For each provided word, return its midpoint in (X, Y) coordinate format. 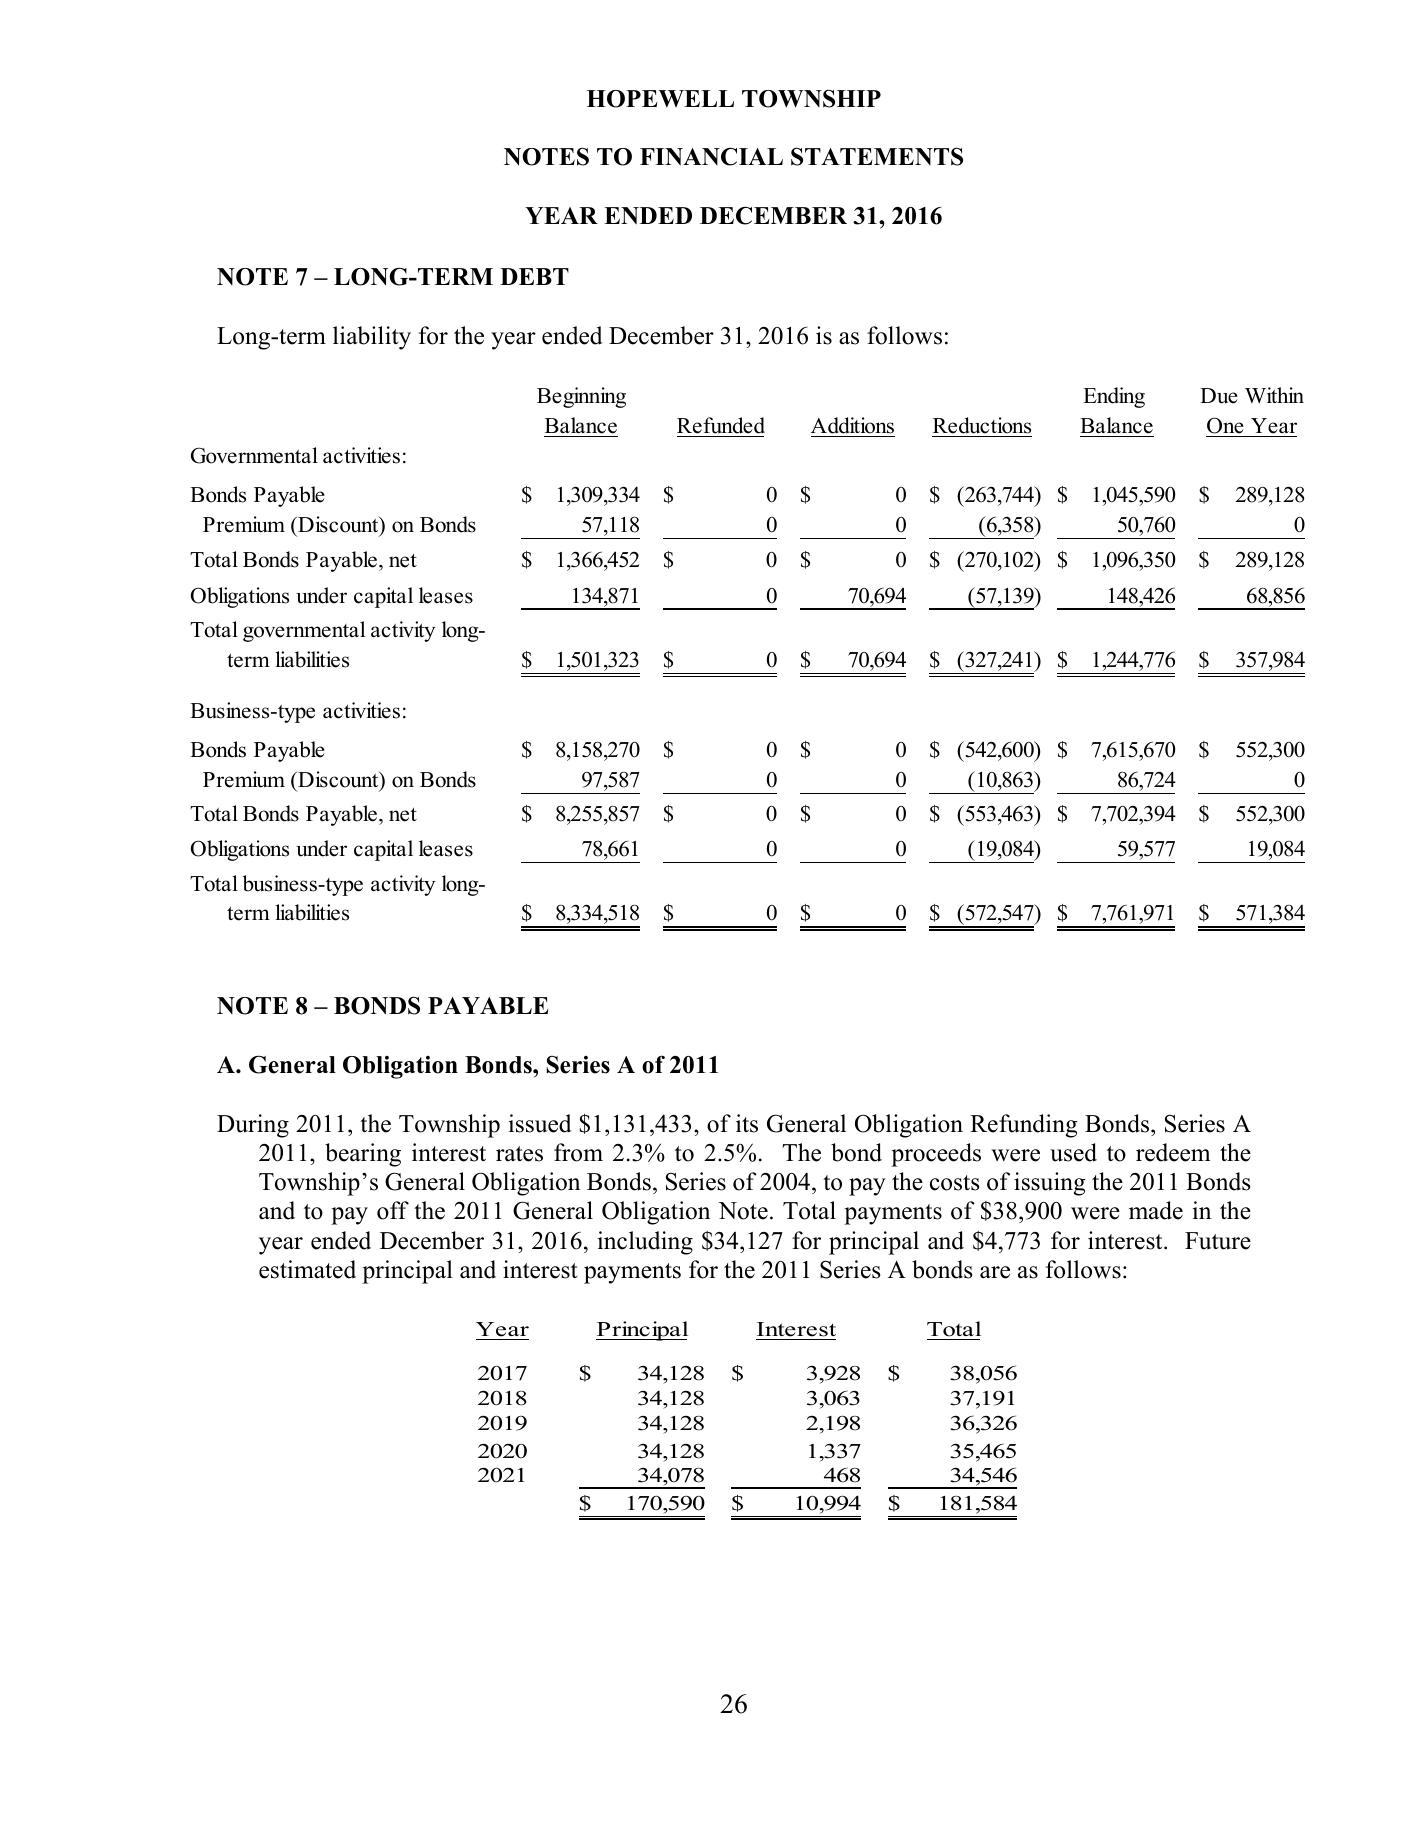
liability (372, 338)
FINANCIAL (711, 156)
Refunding (1023, 1126)
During (253, 1126)
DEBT (534, 276)
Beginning (581, 397)
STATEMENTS (877, 156)
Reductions (982, 425)
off (393, 1210)
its (747, 1123)
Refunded (721, 425)
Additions (852, 425)
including (645, 1243)
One (1225, 425)
